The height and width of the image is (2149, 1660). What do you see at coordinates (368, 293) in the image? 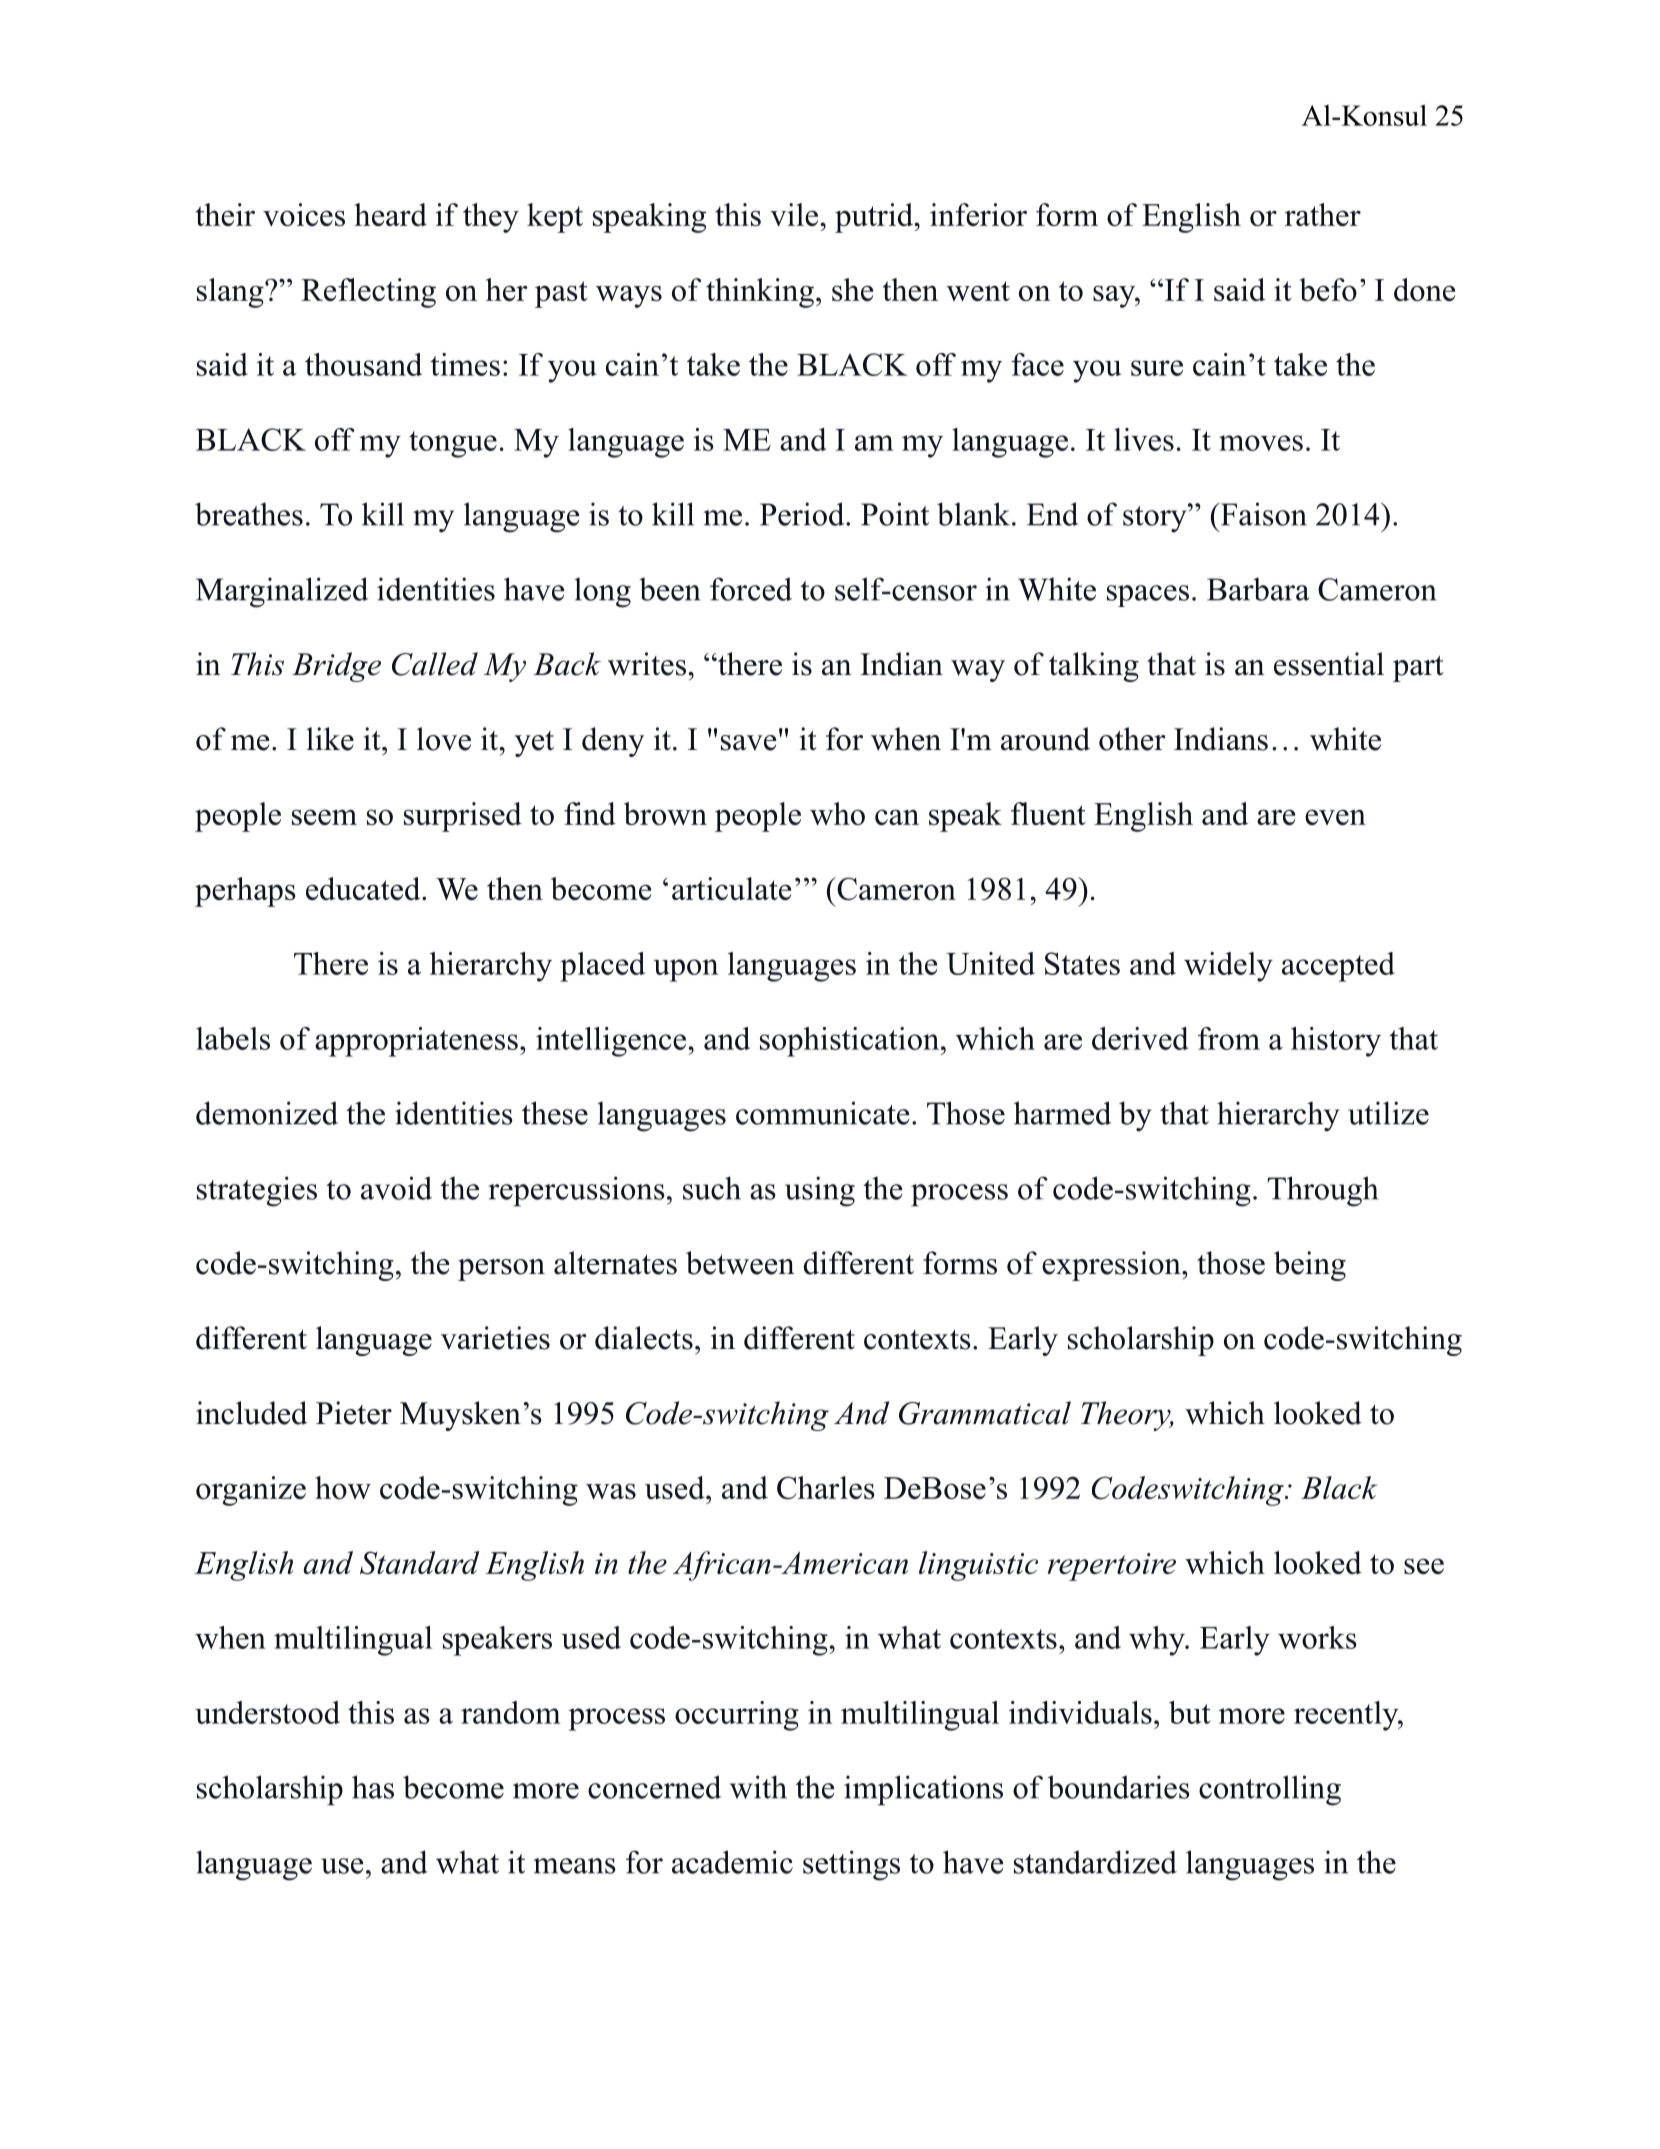
I see `Reflecting` at bounding box center [368, 293].
